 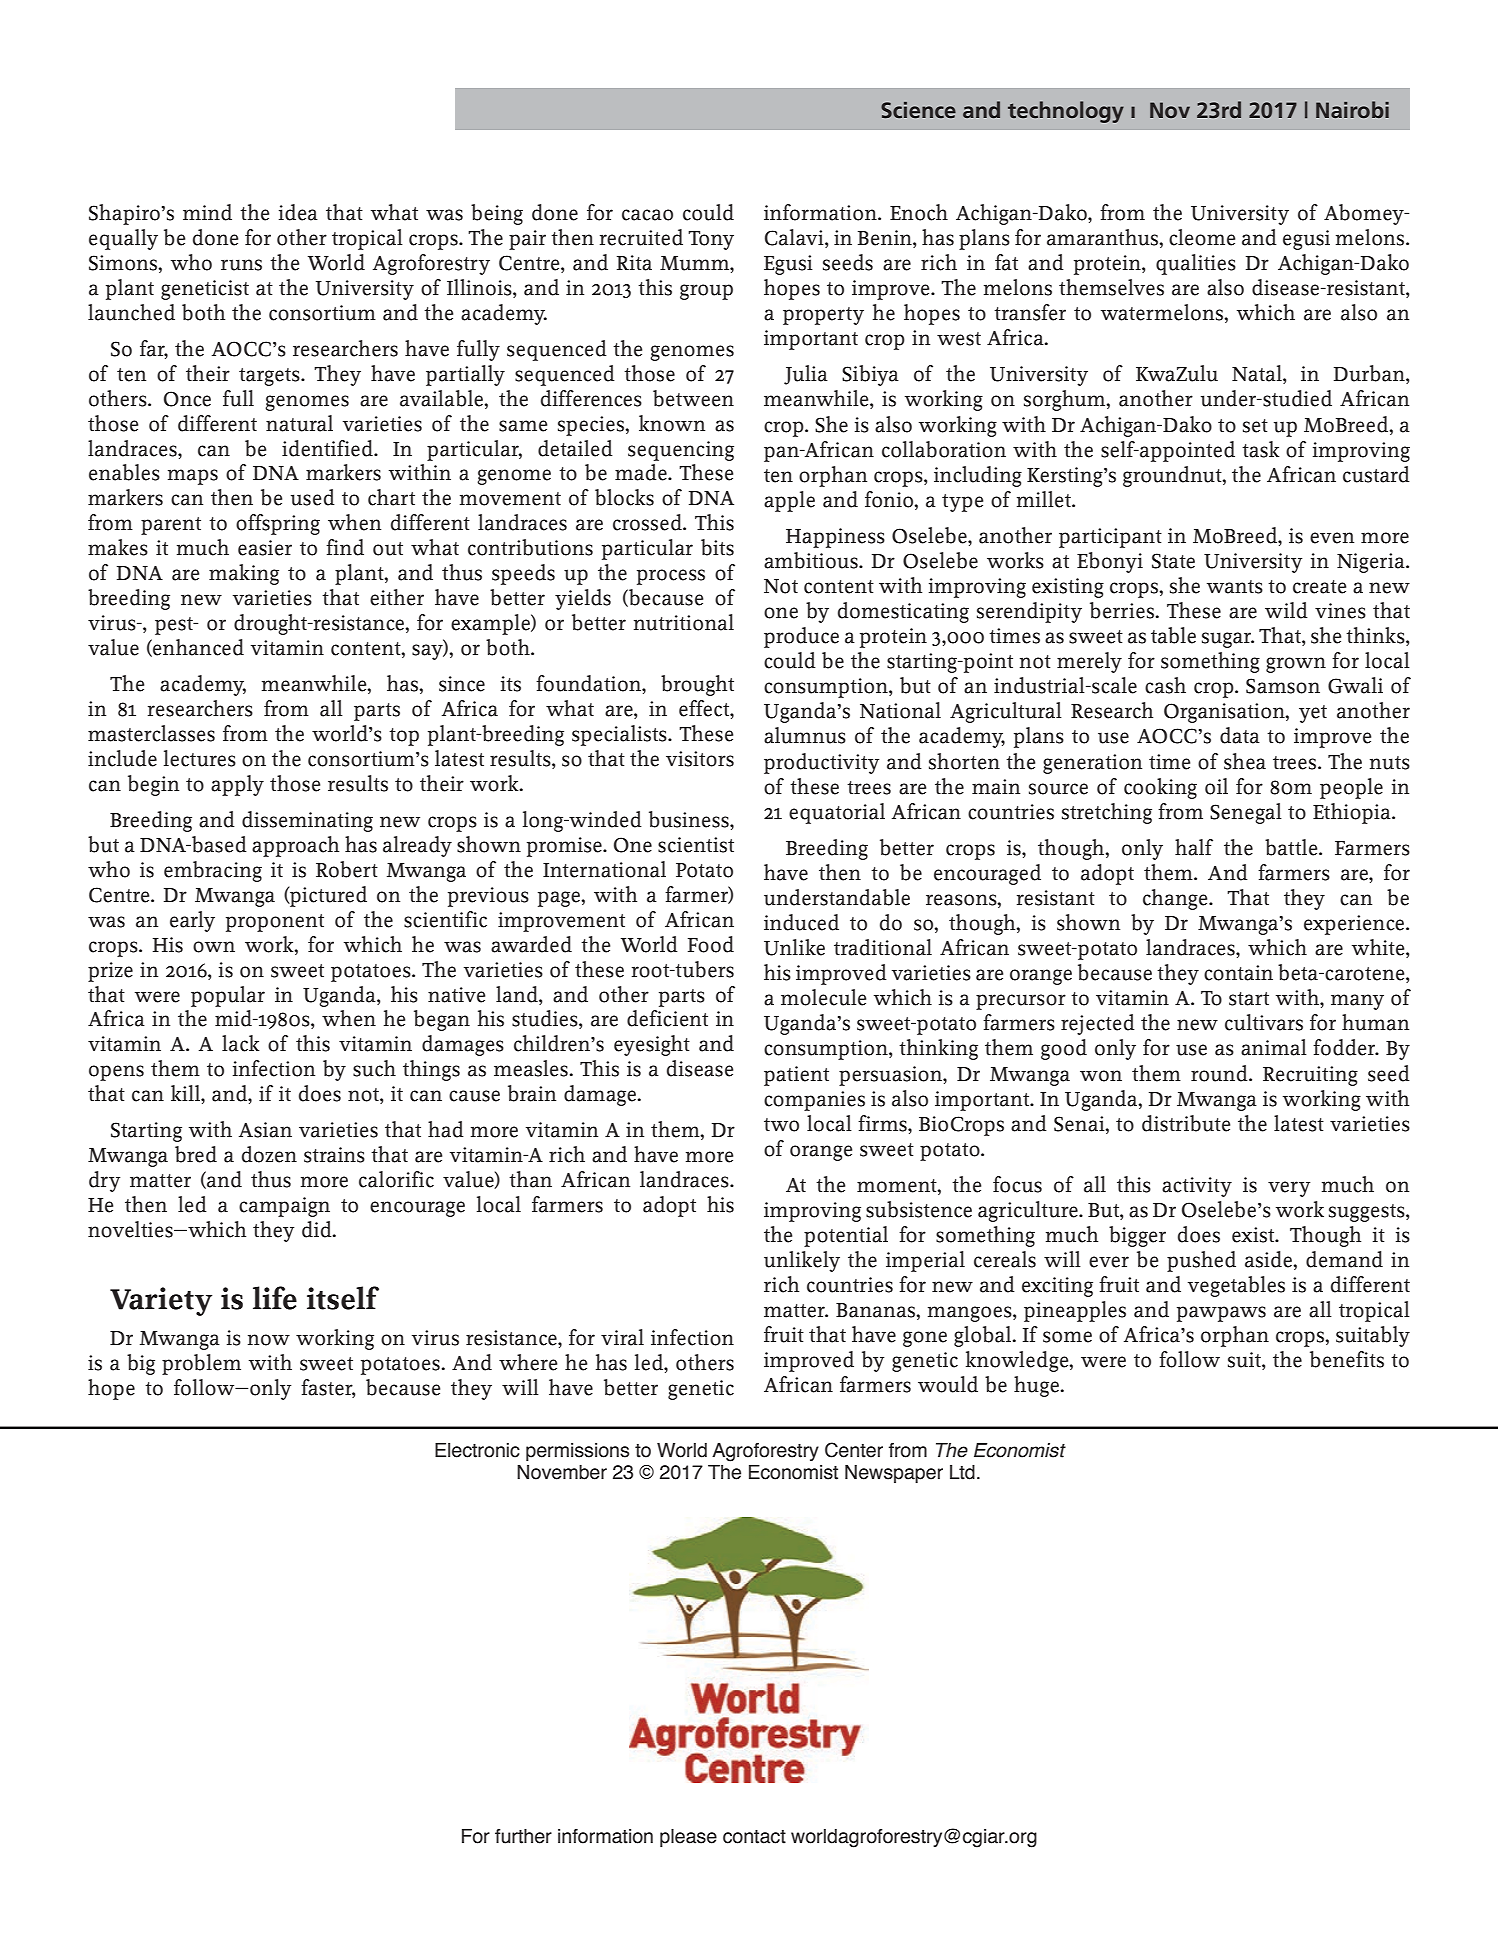 What do you see at coordinates (298, 212) in the document?
I see `idea` at bounding box center [298, 212].
